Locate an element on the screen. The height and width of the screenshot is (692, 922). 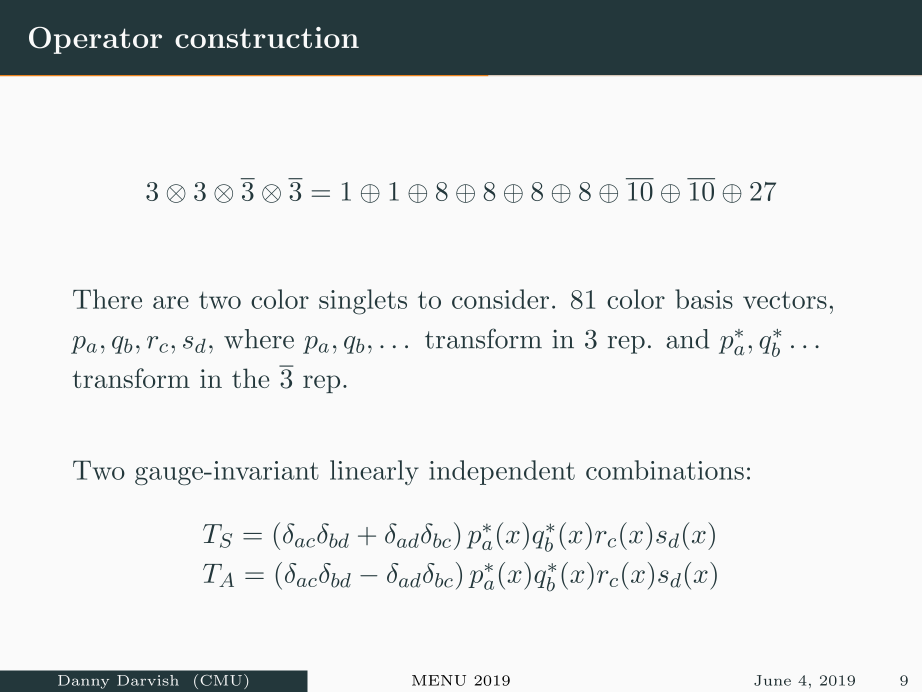
CMU is located at coordinates (221, 680).
